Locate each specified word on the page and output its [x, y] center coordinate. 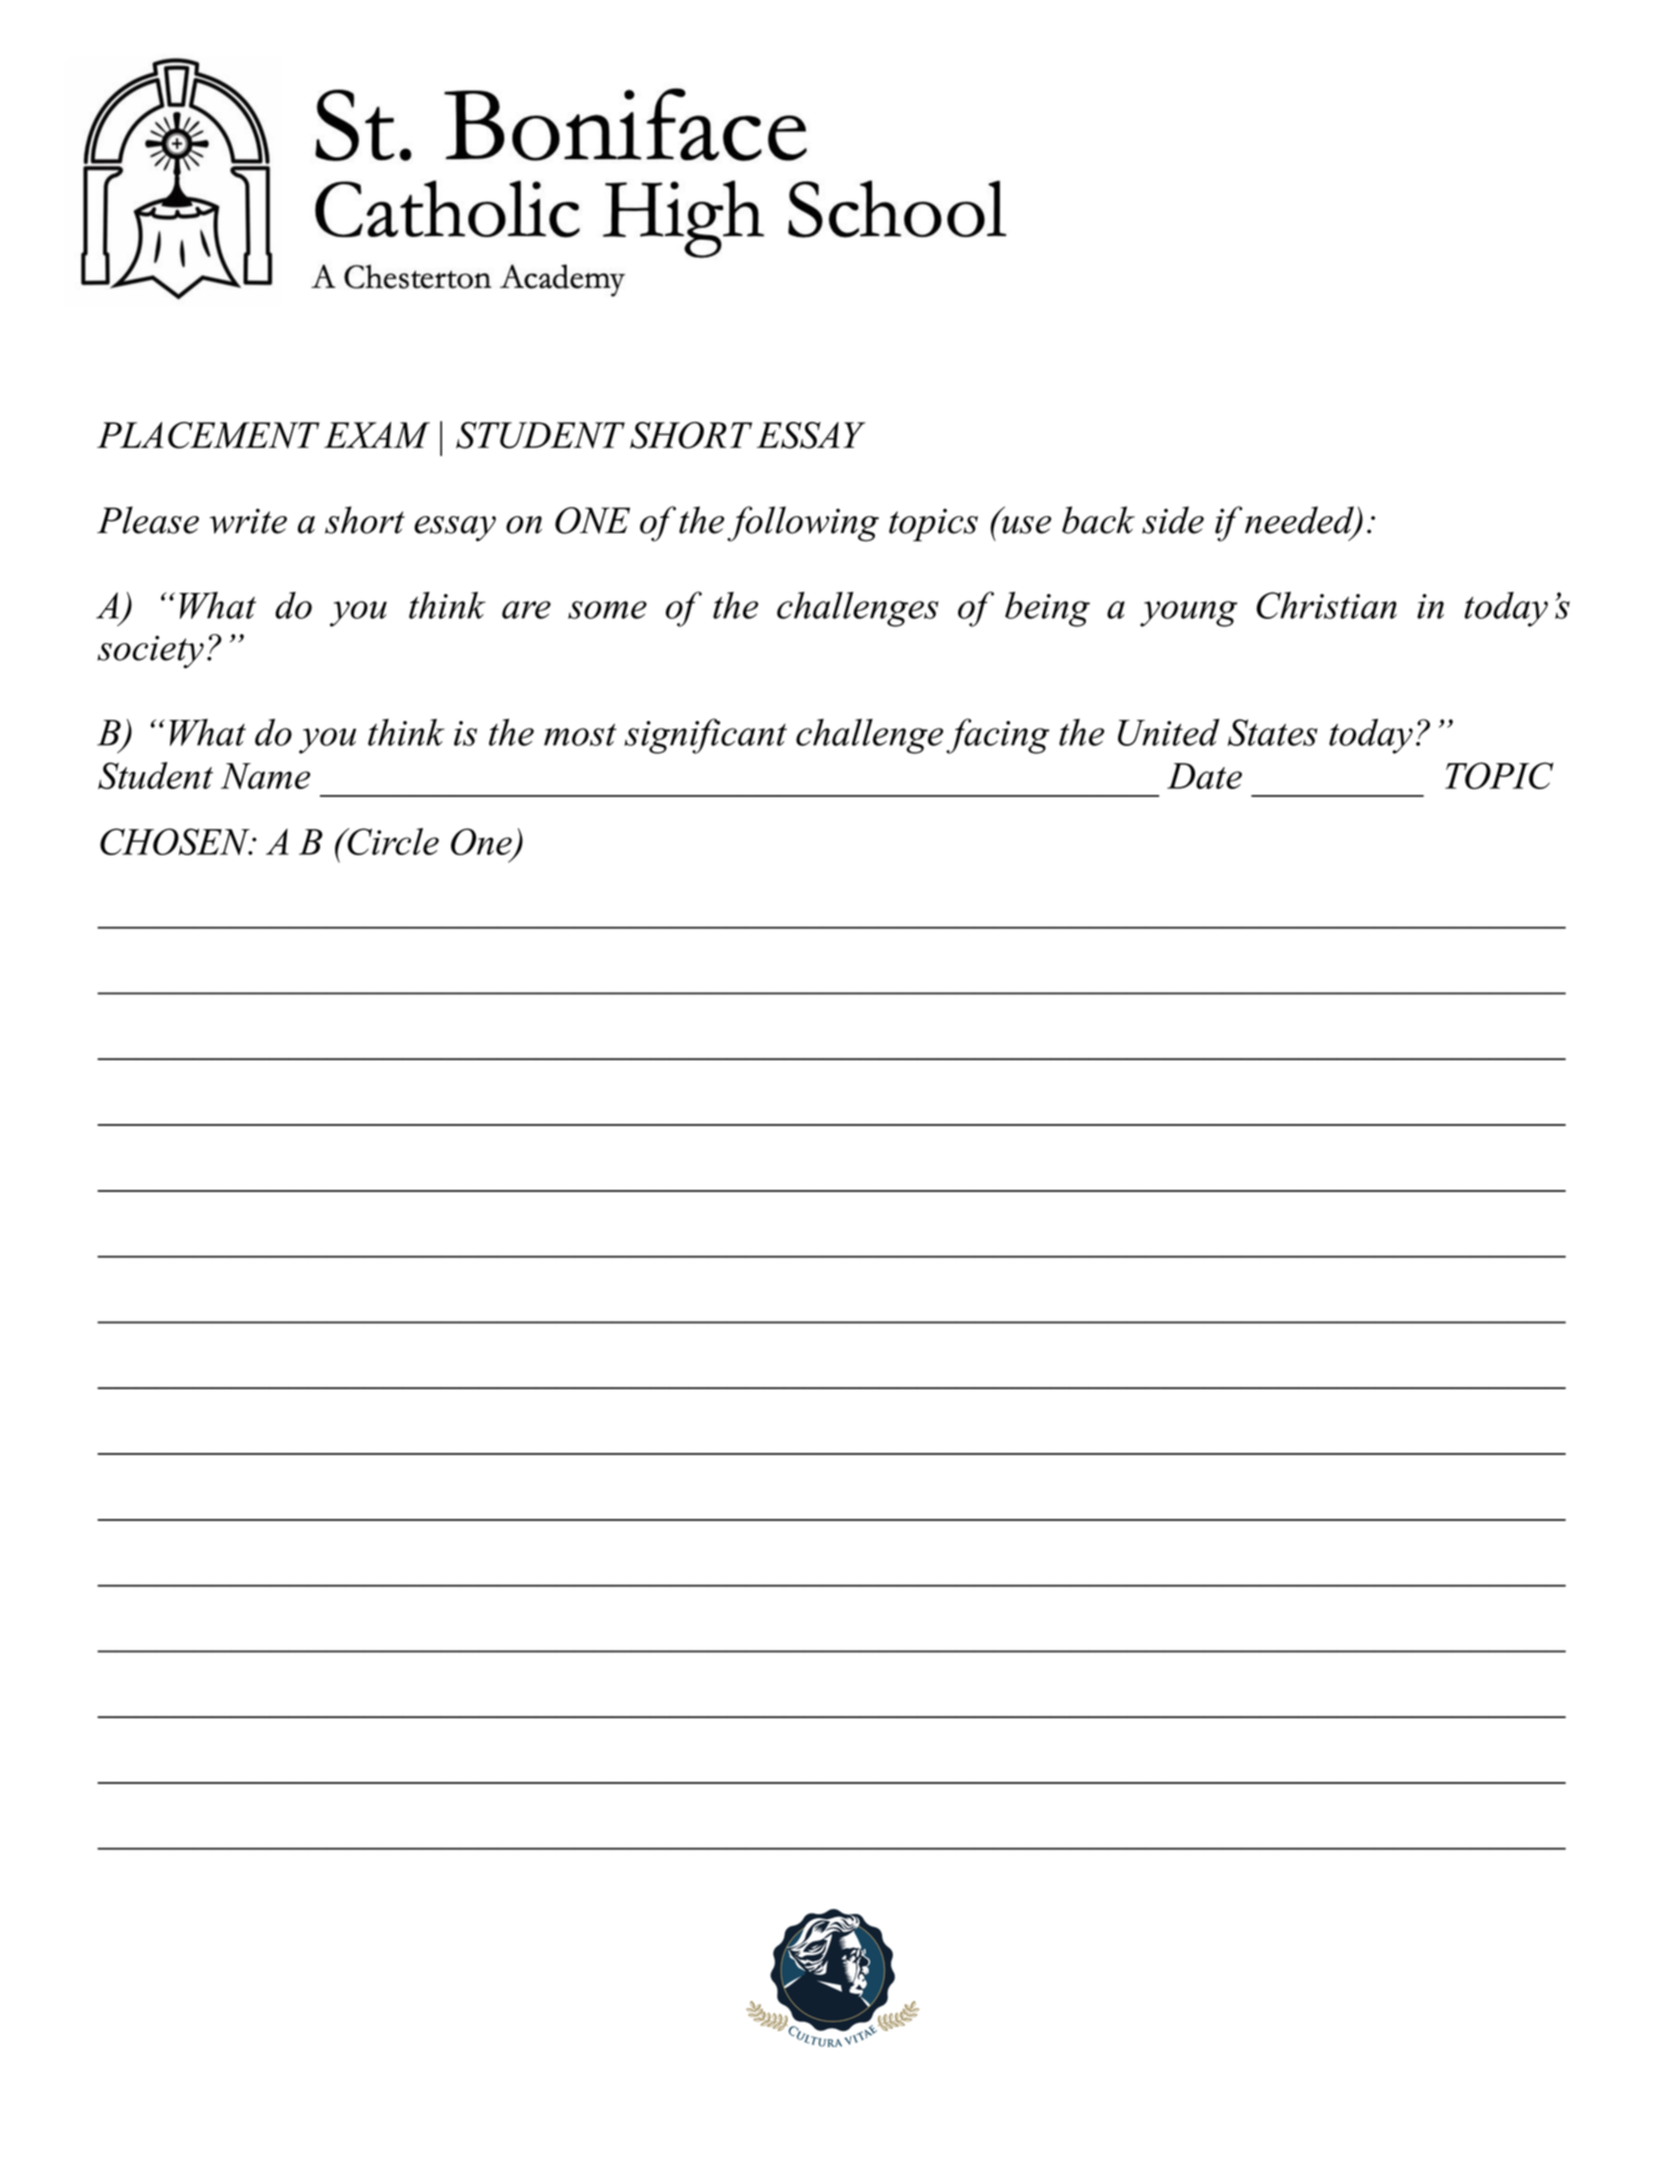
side [1173, 520]
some [607, 610]
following [803, 524]
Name [265, 776]
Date [1204, 776]
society [150, 652]
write [248, 521]
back [1098, 520]
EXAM [377, 435]
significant [705, 736]
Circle [392, 841]
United [1169, 732]
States [1273, 732]
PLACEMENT [208, 435]
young [1188, 614]
